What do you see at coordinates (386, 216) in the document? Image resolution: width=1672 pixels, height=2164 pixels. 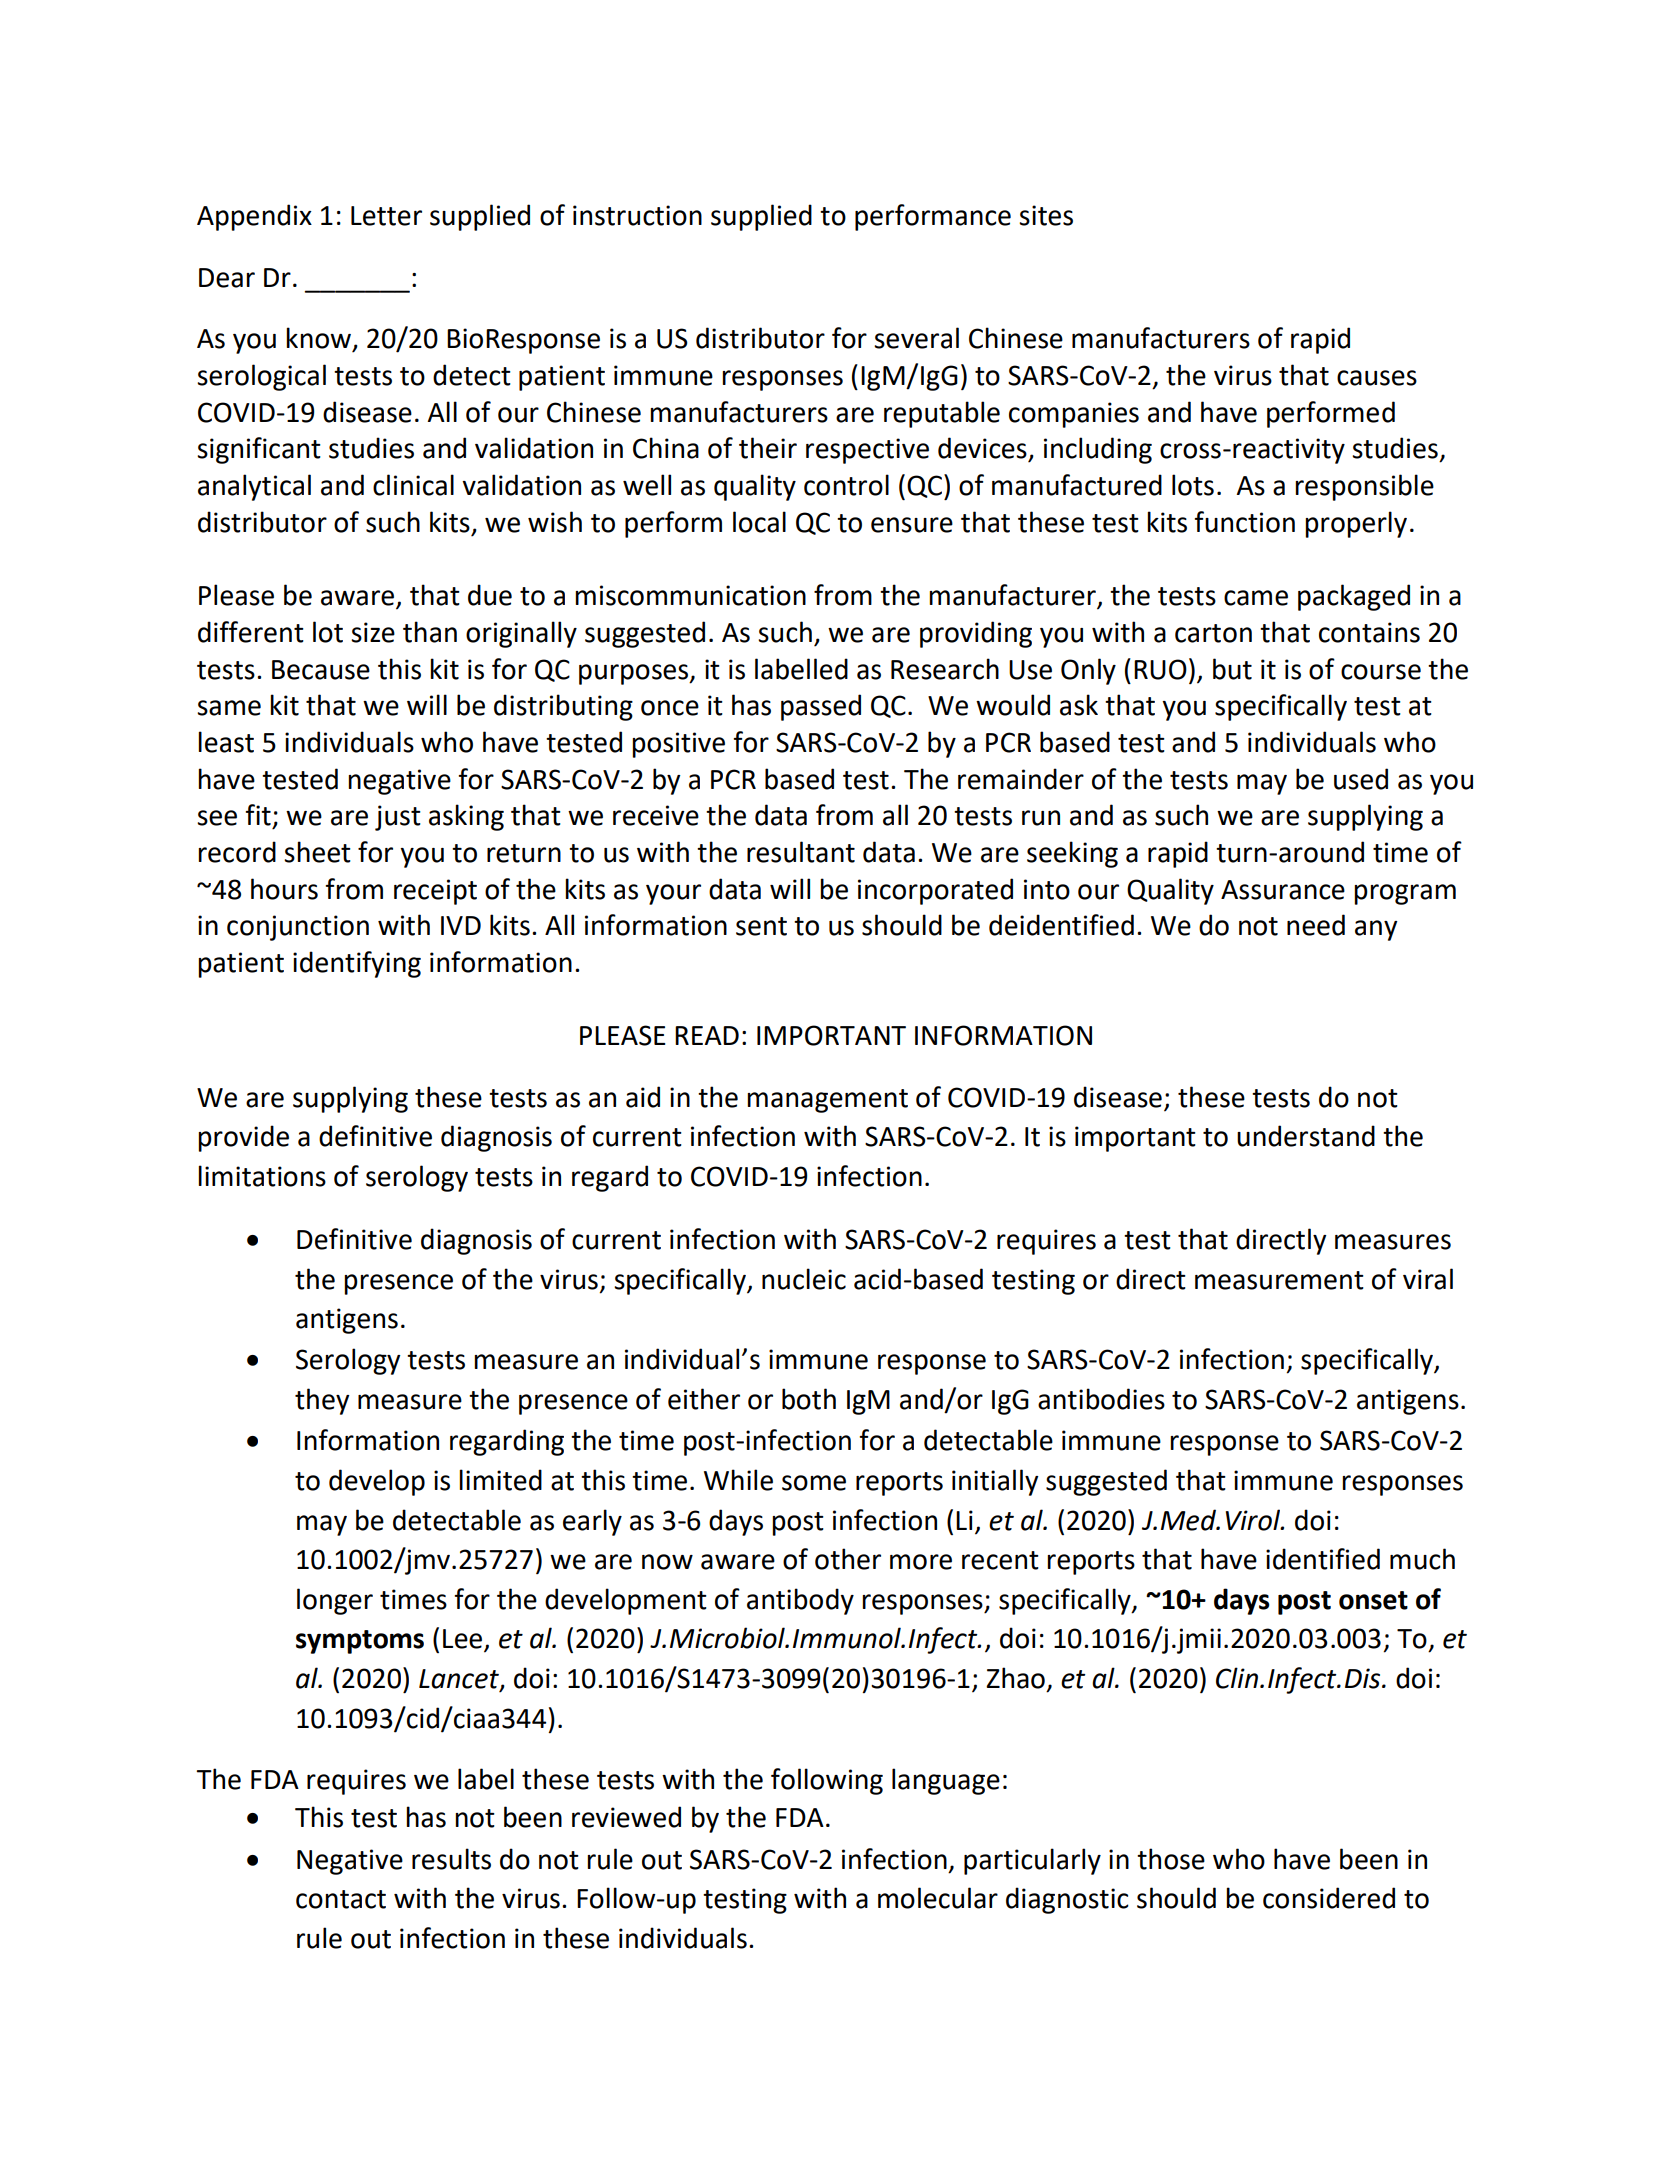 I see `Letter` at bounding box center [386, 216].
